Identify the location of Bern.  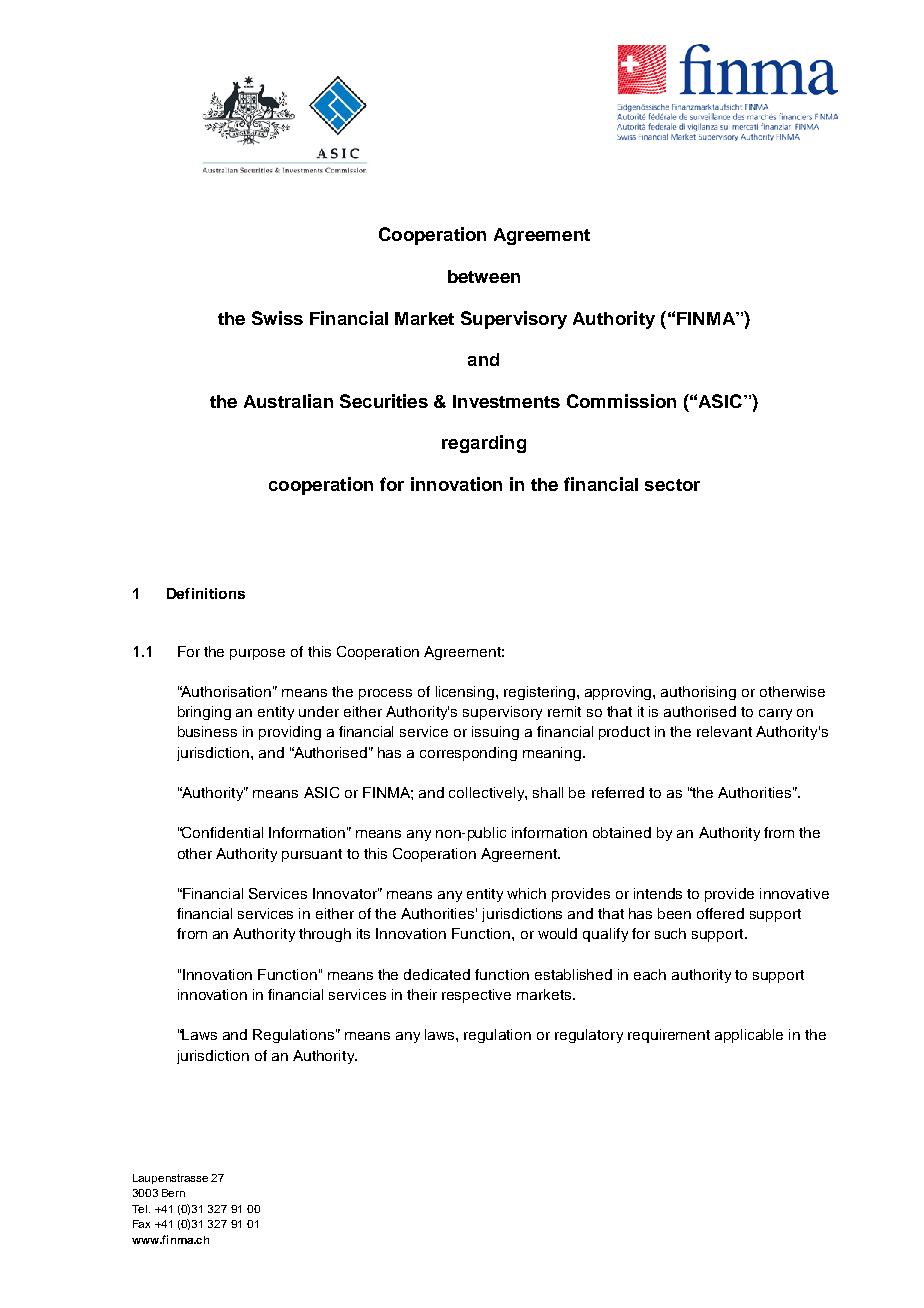
(173, 1193).
